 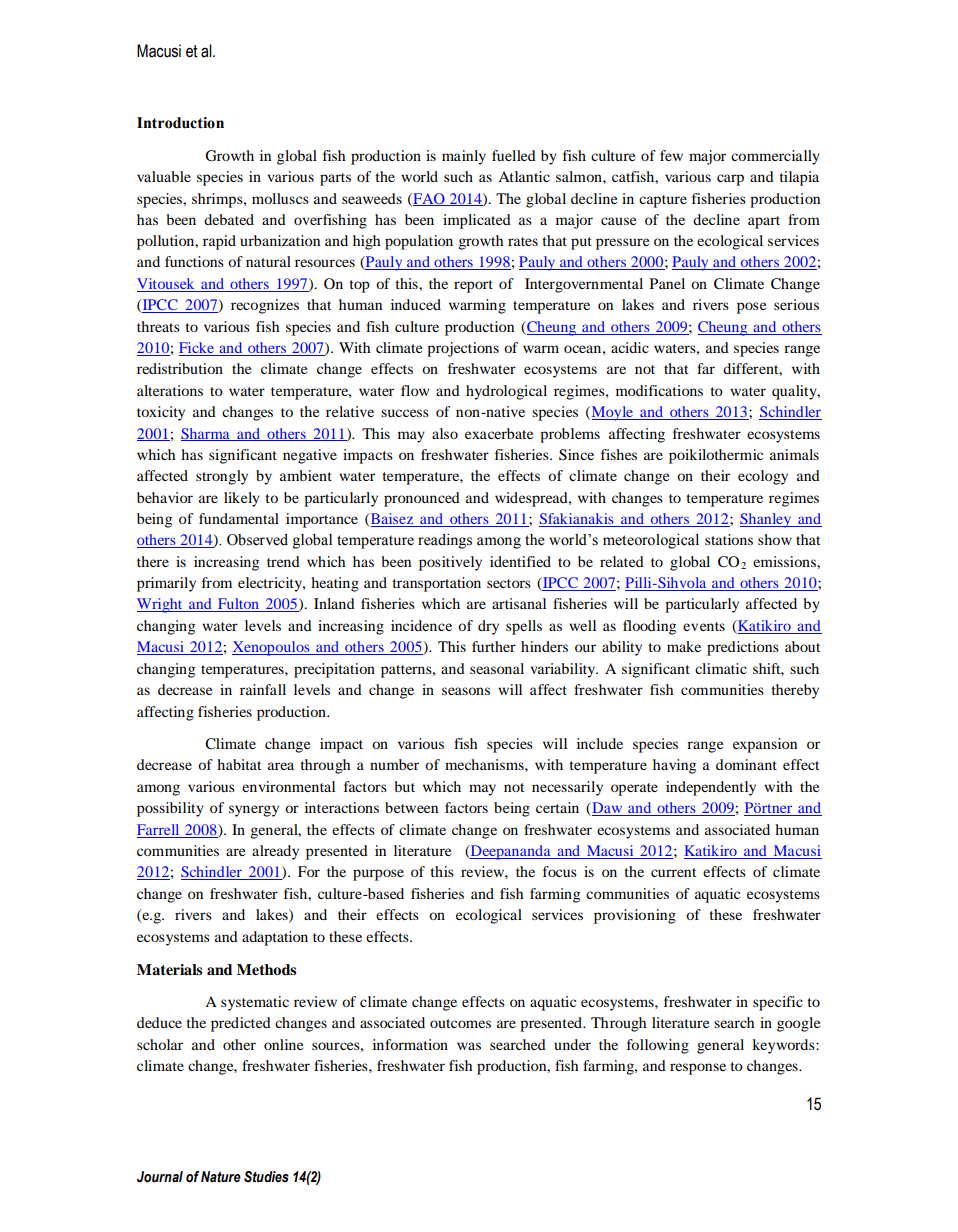 I want to click on redistribution, so click(x=180, y=368).
